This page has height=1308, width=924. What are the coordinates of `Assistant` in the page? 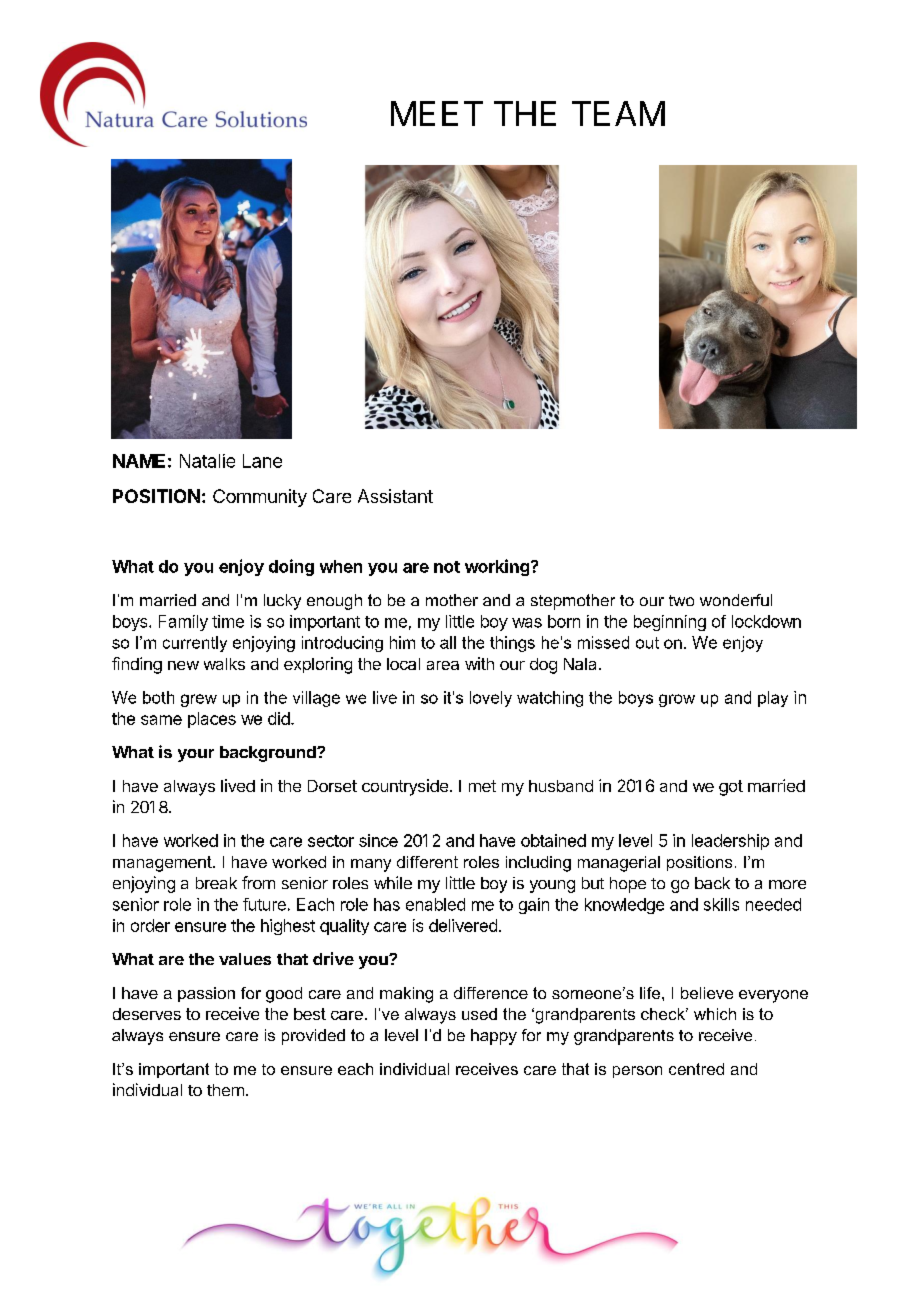 It's located at (395, 496).
